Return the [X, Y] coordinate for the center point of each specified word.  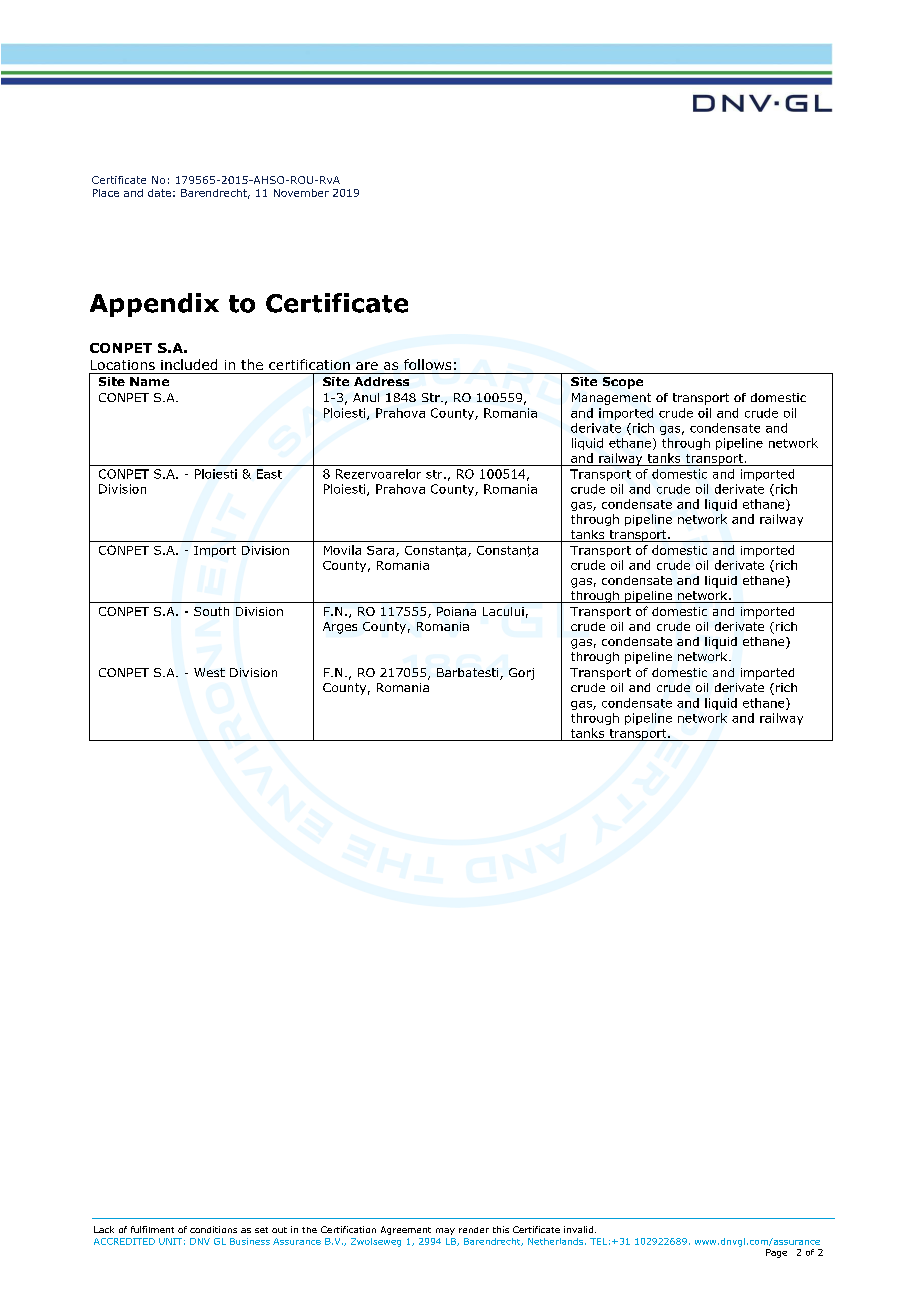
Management [611, 399]
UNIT [170, 1241]
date [159, 193]
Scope [623, 383]
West [209, 672]
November [301, 193]
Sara [382, 551]
